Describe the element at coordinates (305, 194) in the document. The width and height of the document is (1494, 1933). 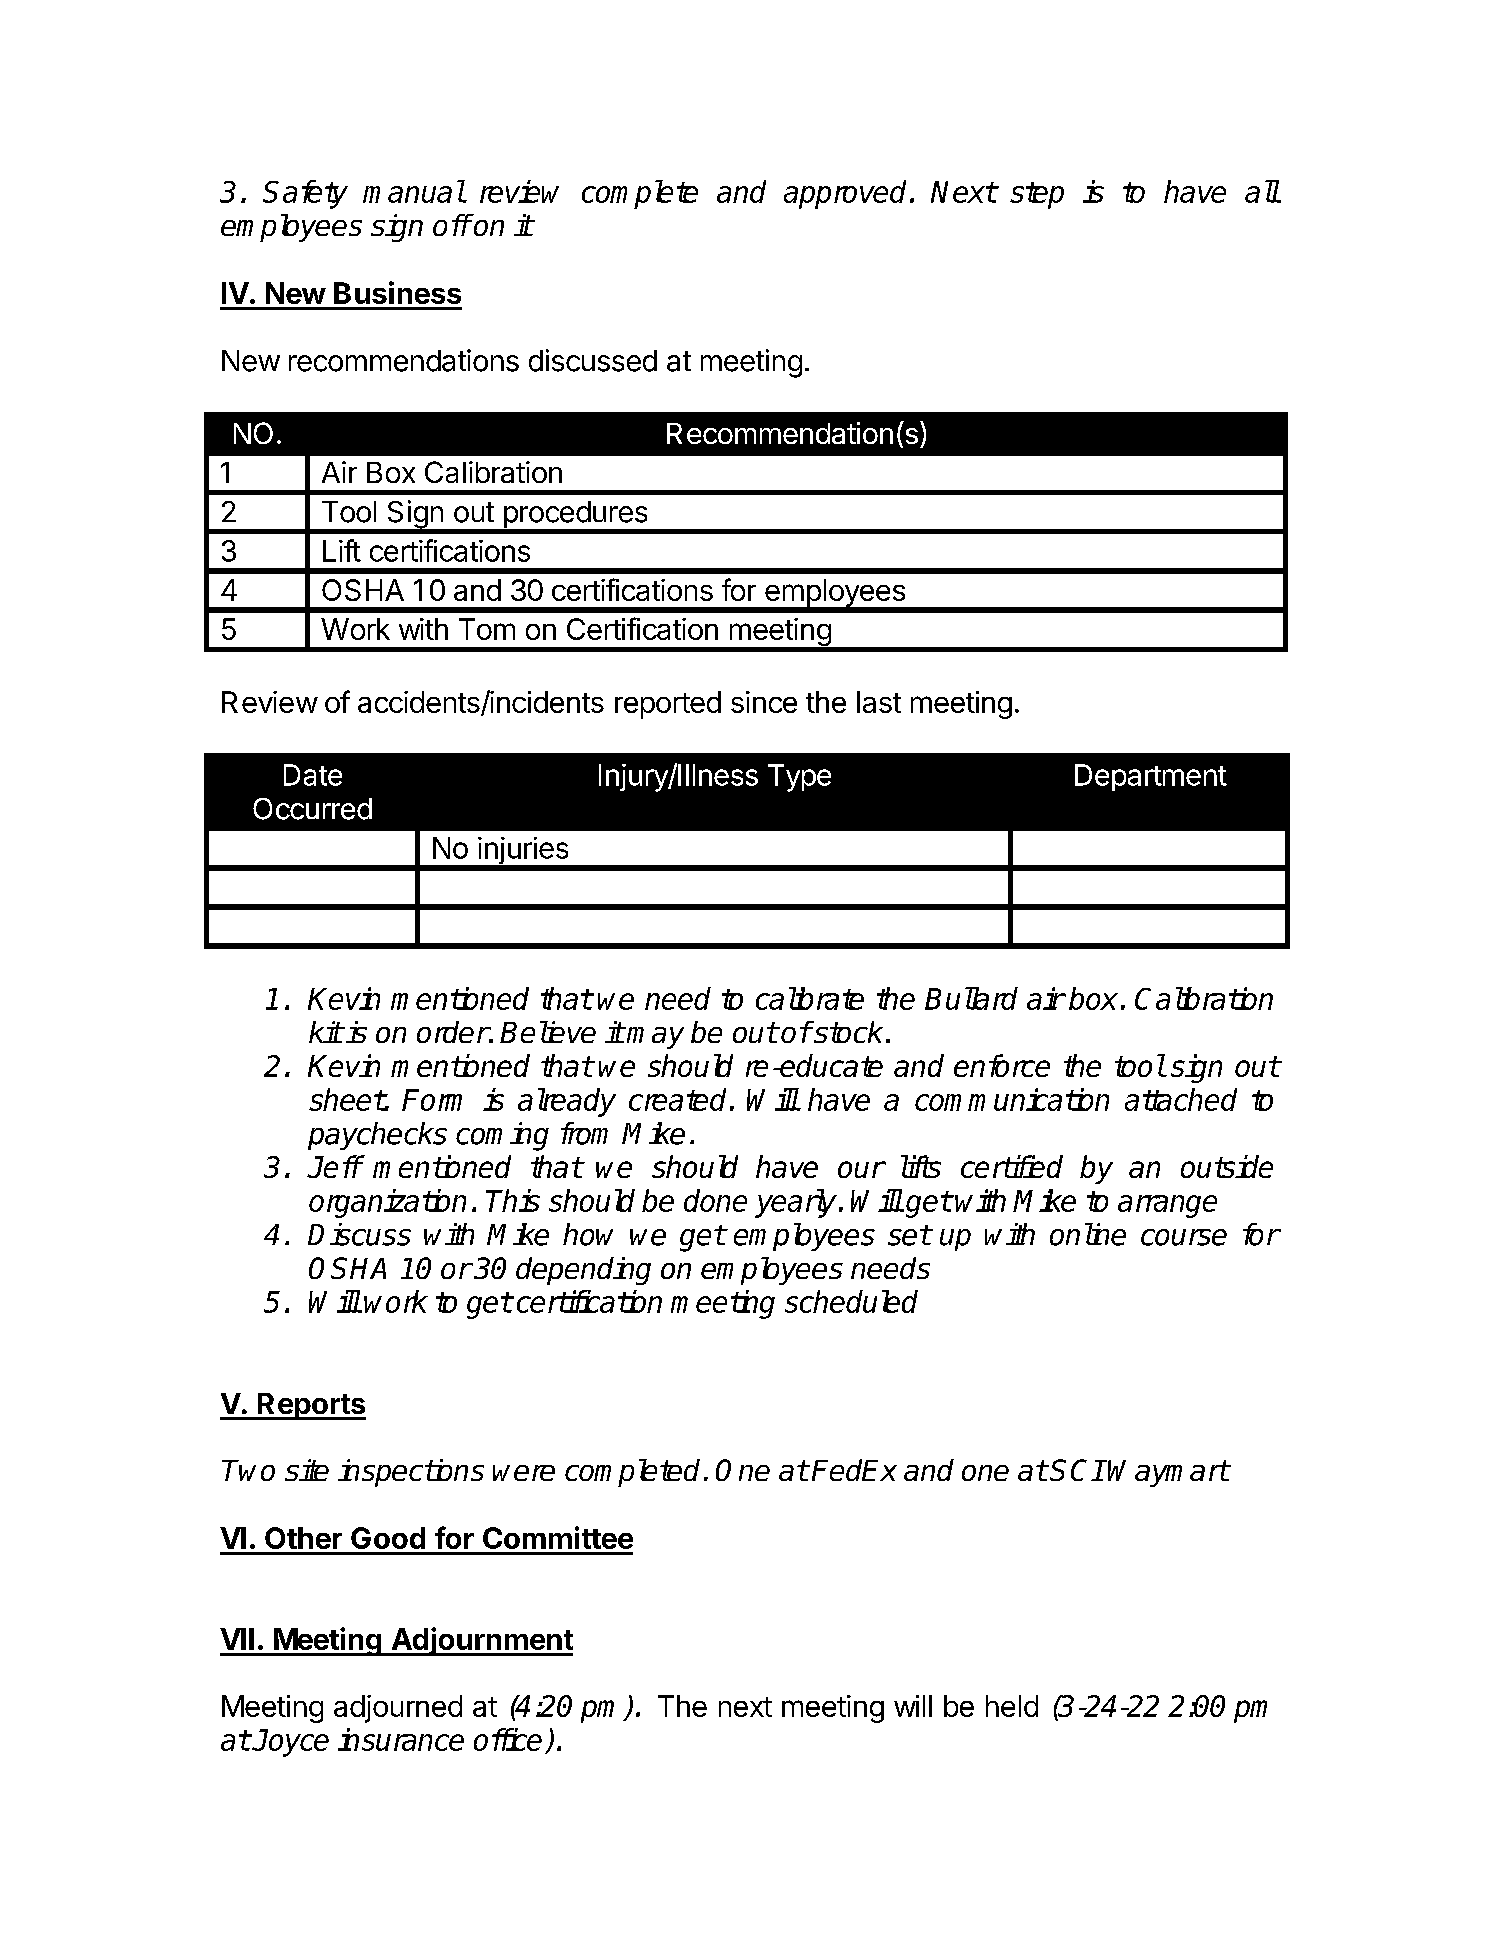
I see `Safety` at that location.
